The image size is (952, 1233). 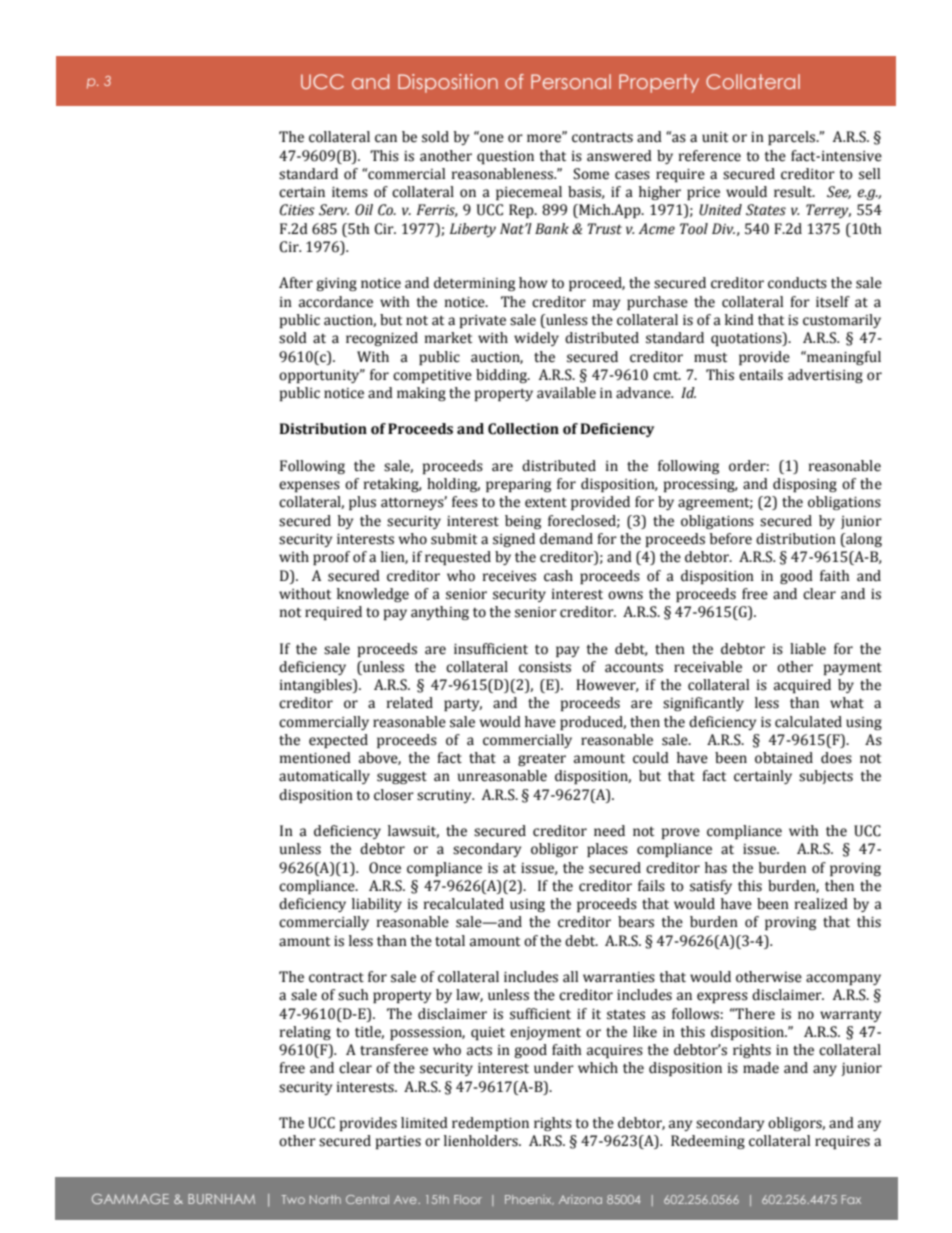 What do you see at coordinates (793, 138) in the screenshot?
I see `parcels` at bounding box center [793, 138].
